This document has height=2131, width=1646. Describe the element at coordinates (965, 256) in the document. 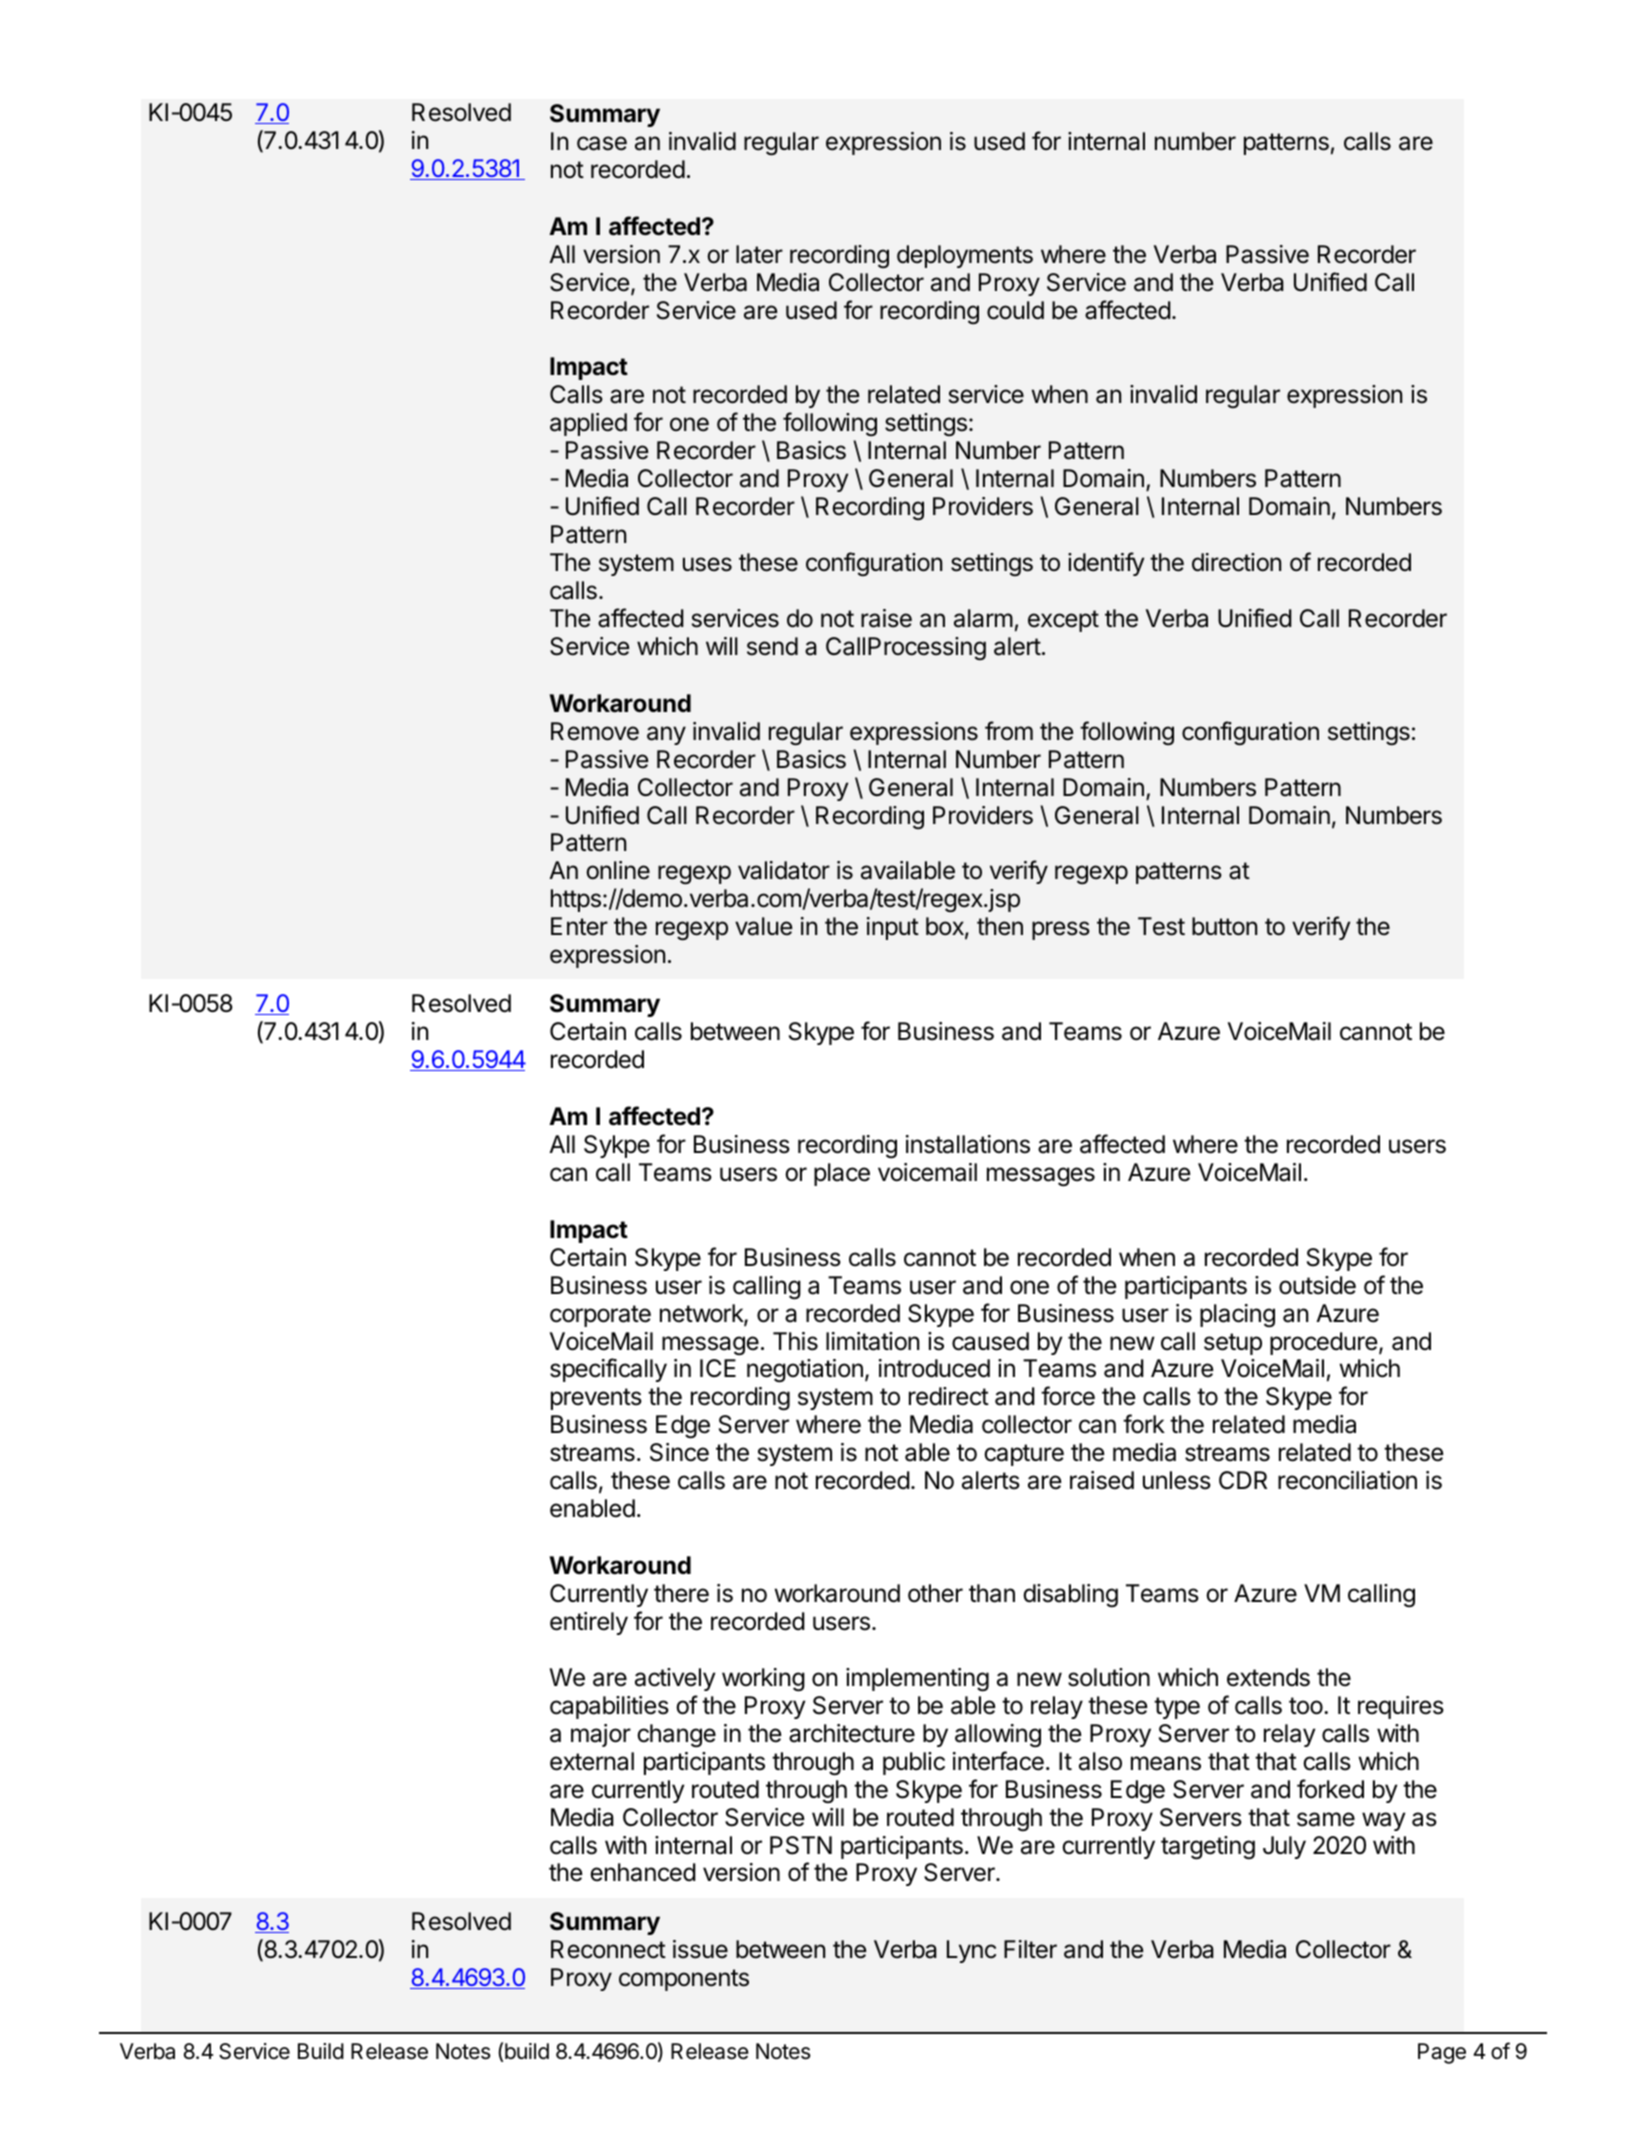

I see `deployments` at that location.
